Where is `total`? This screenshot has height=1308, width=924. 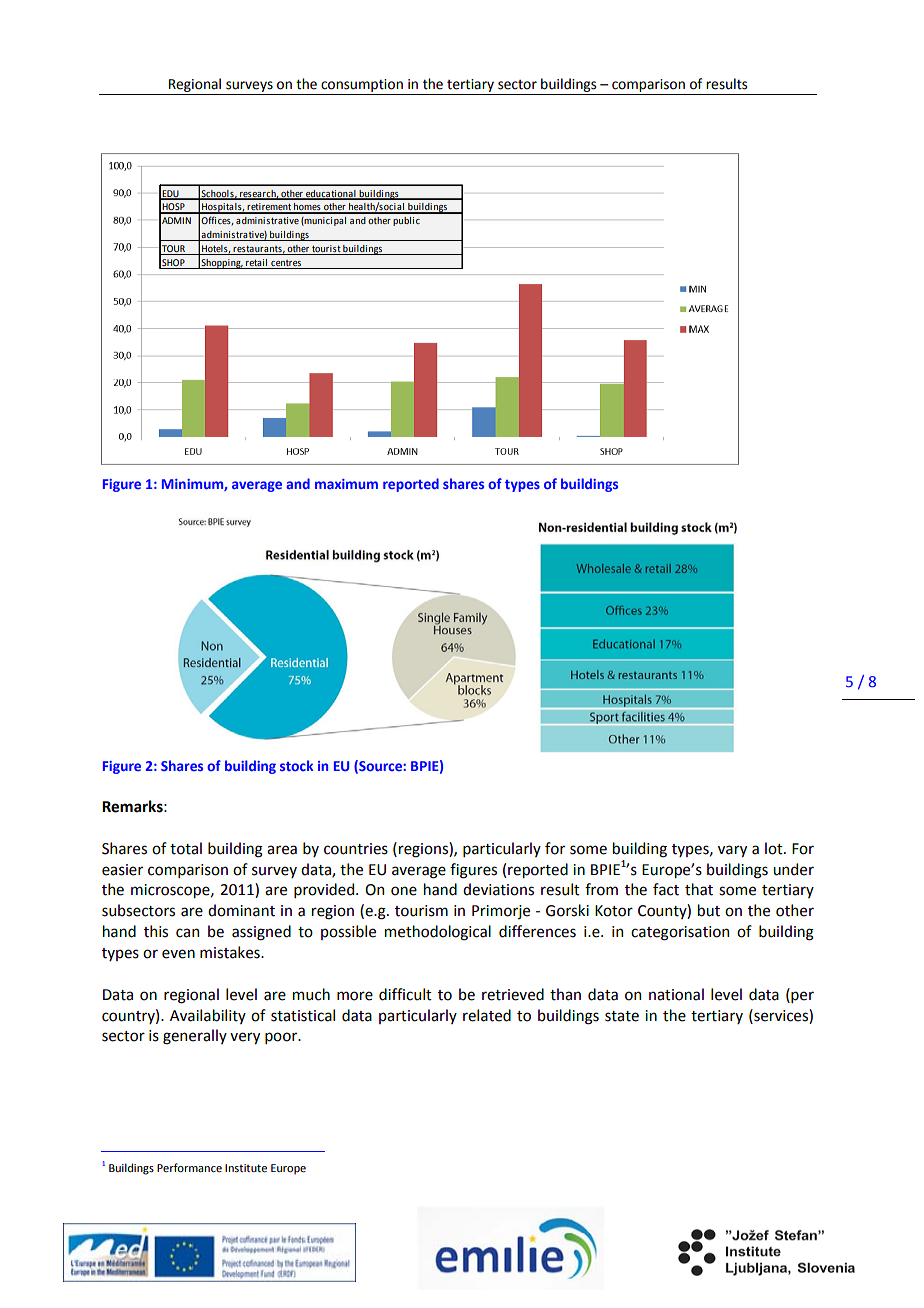 total is located at coordinates (186, 848).
